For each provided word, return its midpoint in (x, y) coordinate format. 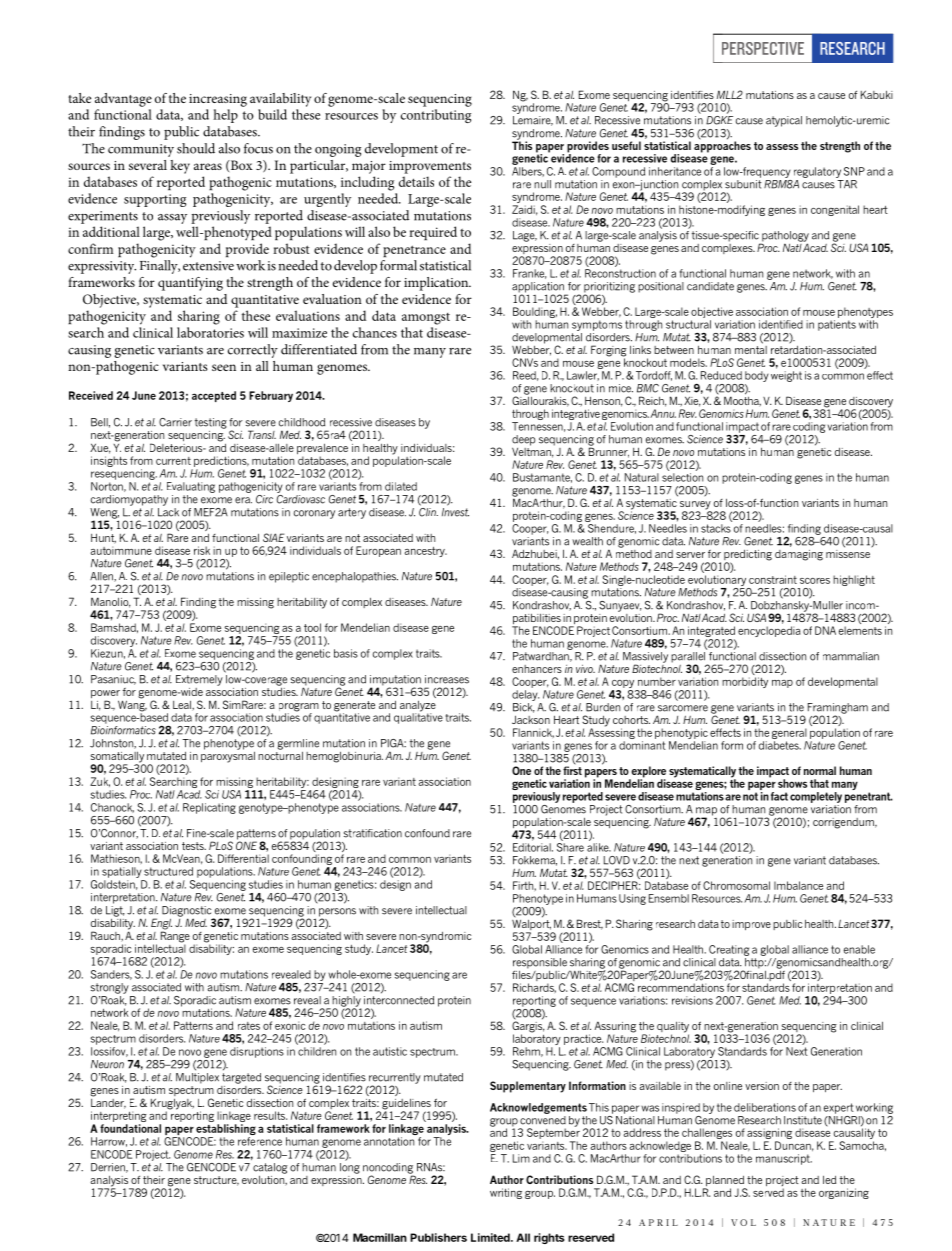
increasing (218, 100)
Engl (161, 925)
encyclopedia (769, 631)
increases (447, 679)
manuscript (784, 1159)
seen (224, 367)
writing (506, 1193)
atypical (784, 121)
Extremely (199, 680)
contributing (436, 116)
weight (786, 376)
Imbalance (798, 885)
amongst (426, 319)
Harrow (109, 1142)
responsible (540, 963)
